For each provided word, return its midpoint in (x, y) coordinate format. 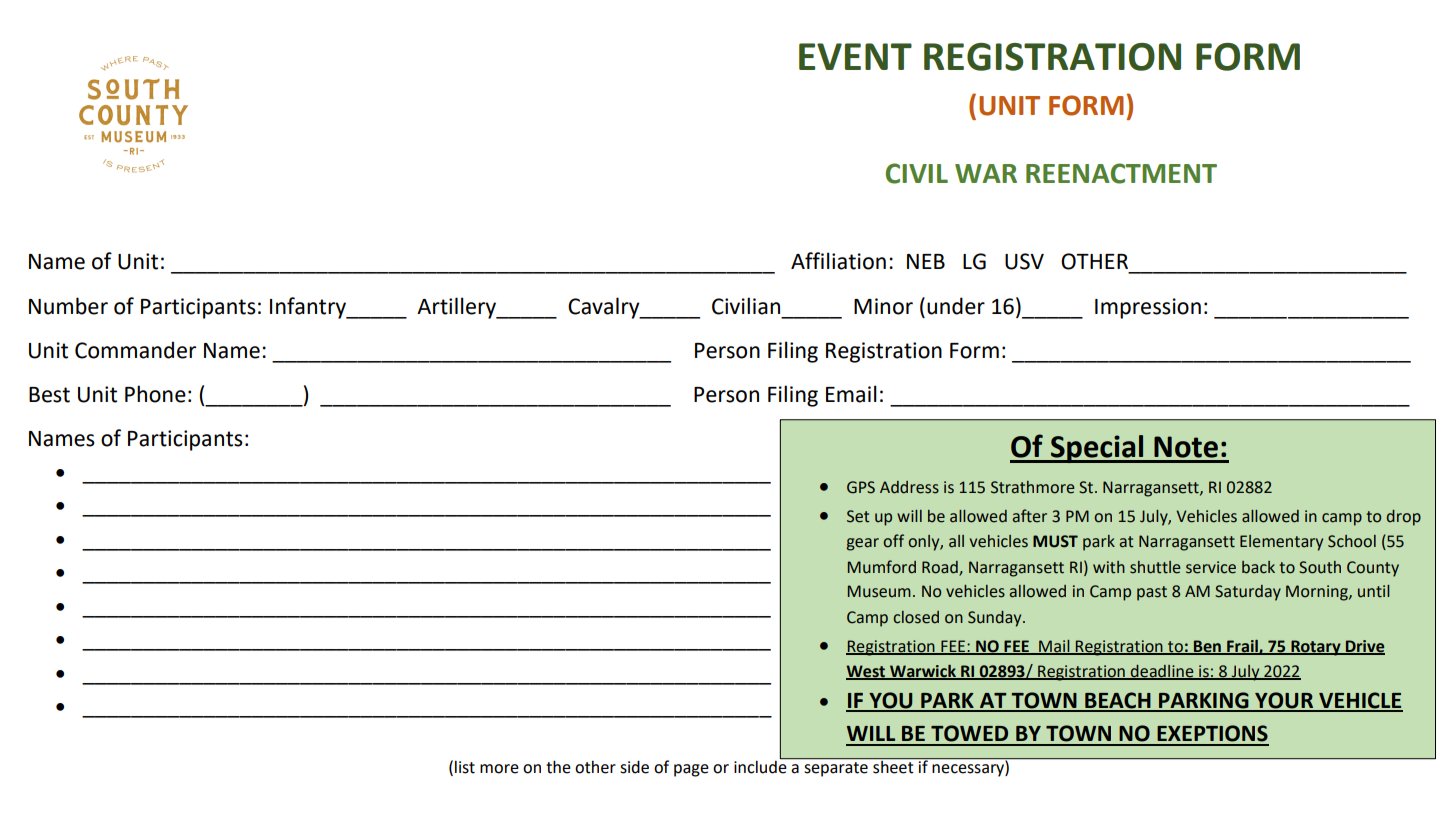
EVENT (855, 56)
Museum (879, 591)
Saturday (1248, 593)
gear (863, 544)
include (761, 766)
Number (68, 306)
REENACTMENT (1121, 173)
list (465, 767)
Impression (1148, 308)
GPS (861, 487)
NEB (926, 261)
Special (1097, 449)
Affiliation (838, 261)
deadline (1162, 672)
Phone (155, 394)
